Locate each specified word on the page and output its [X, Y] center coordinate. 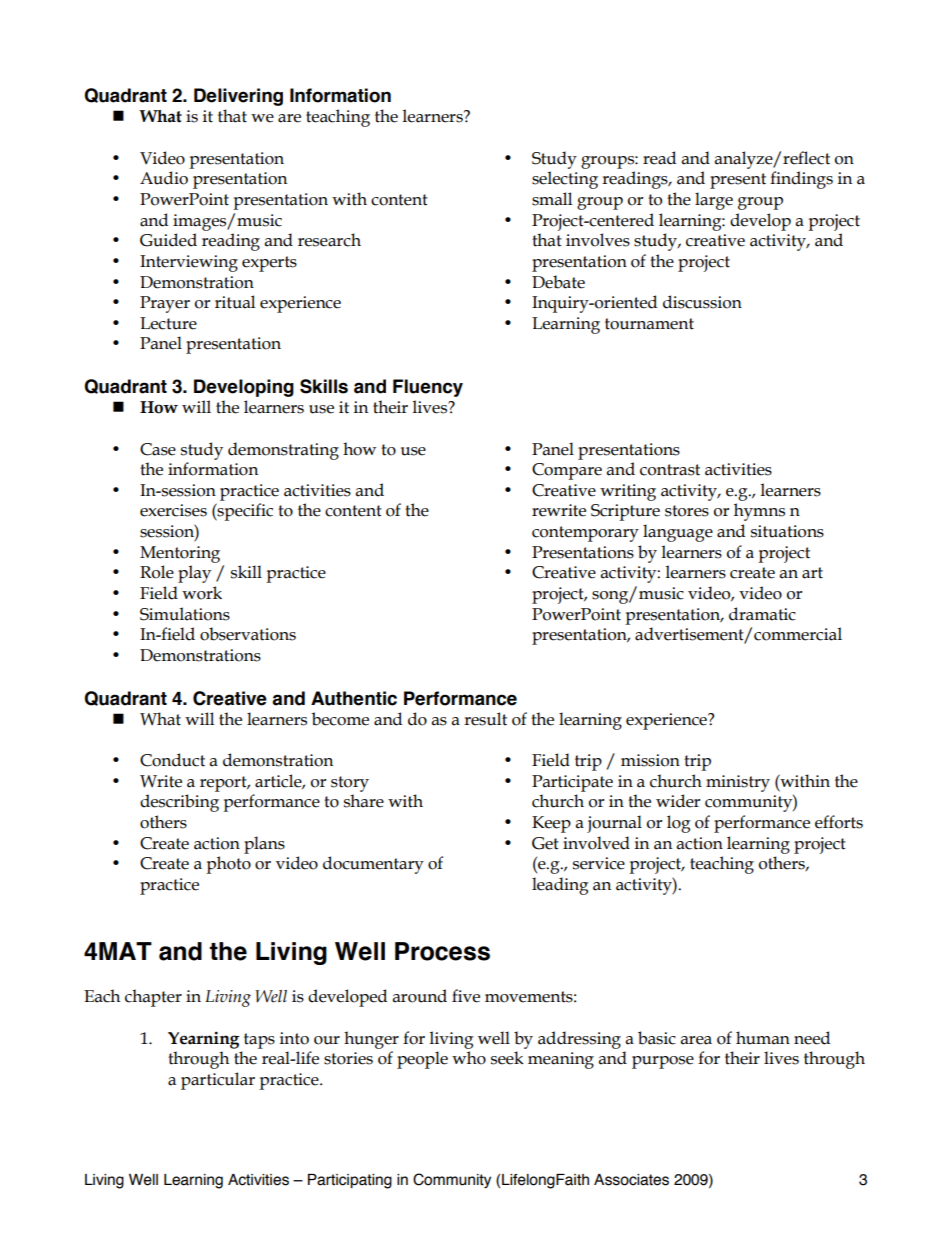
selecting [565, 180]
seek [507, 1058]
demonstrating [283, 451]
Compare [567, 471]
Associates [631, 1180]
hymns [759, 512]
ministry [738, 783]
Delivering [238, 97]
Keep [551, 824]
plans [264, 845]
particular [218, 1081]
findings [801, 180]
